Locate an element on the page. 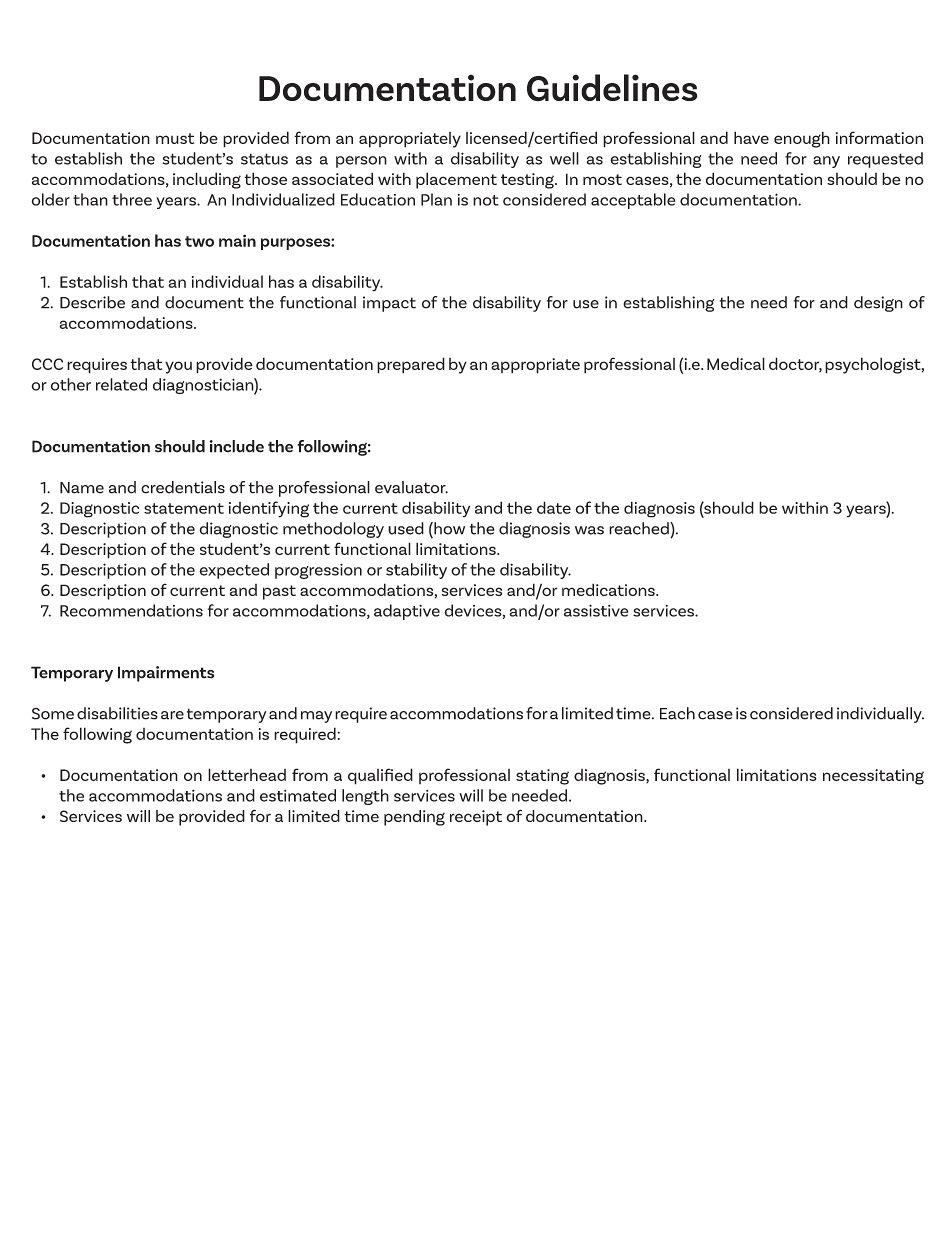 The image size is (952, 1233). receipt is located at coordinates (476, 818).
